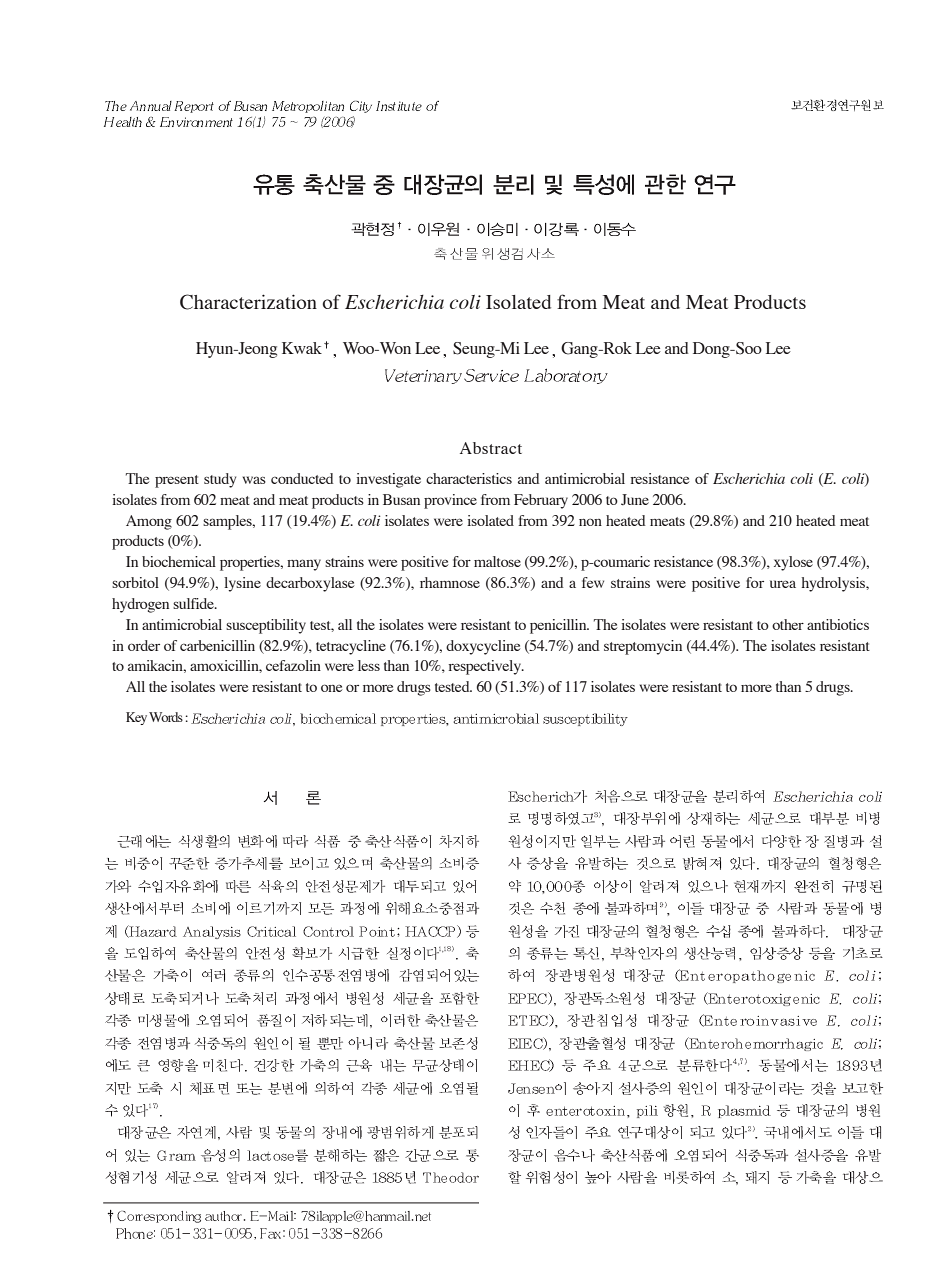 The width and height of the page is (952, 1270). What do you see at coordinates (166, 717) in the page?
I see `Words` at bounding box center [166, 717].
